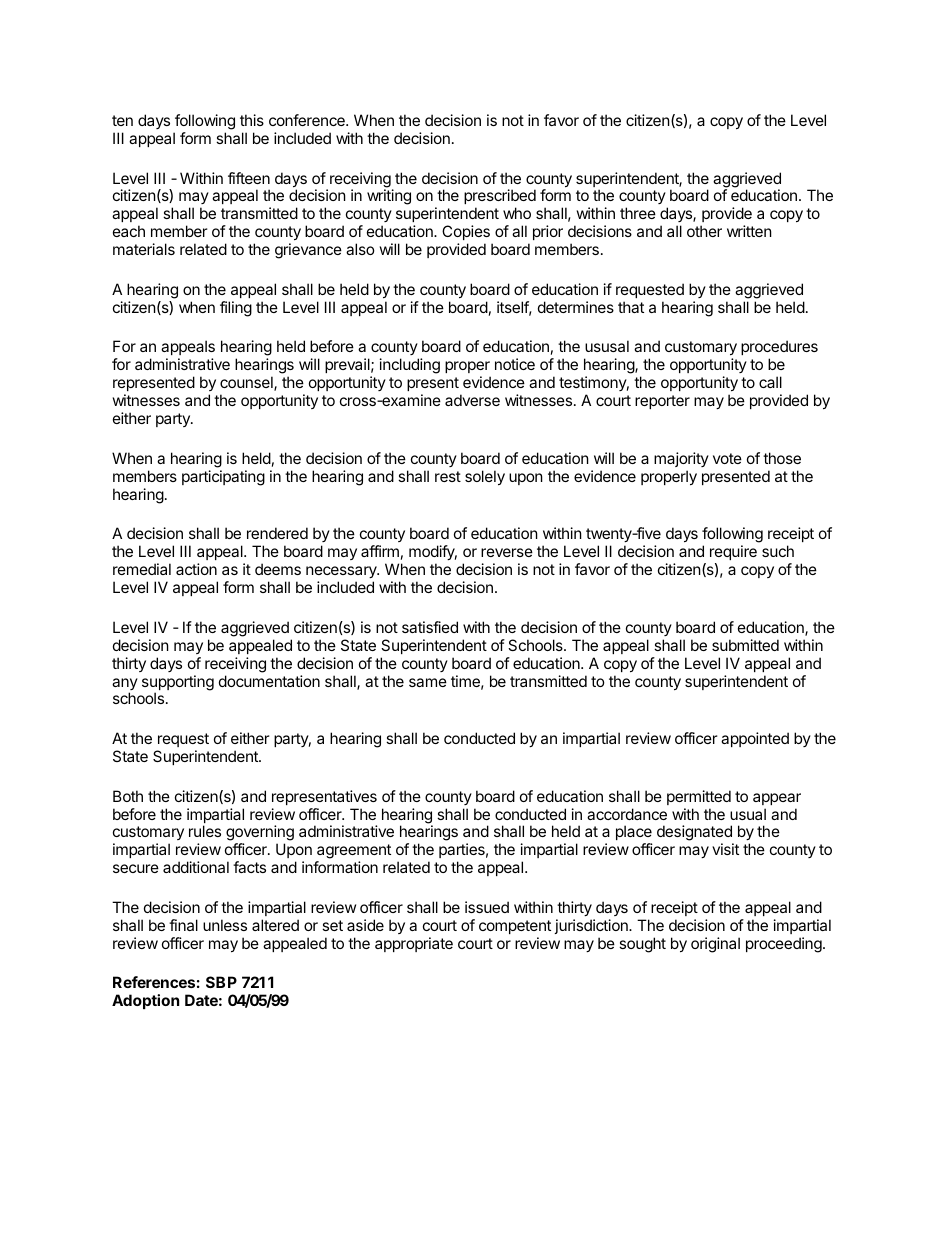 The height and width of the screenshot is (1233, 952). Describe the element at coordinates (500, 198) in the screenshot. I see `prescribed` at that location.
